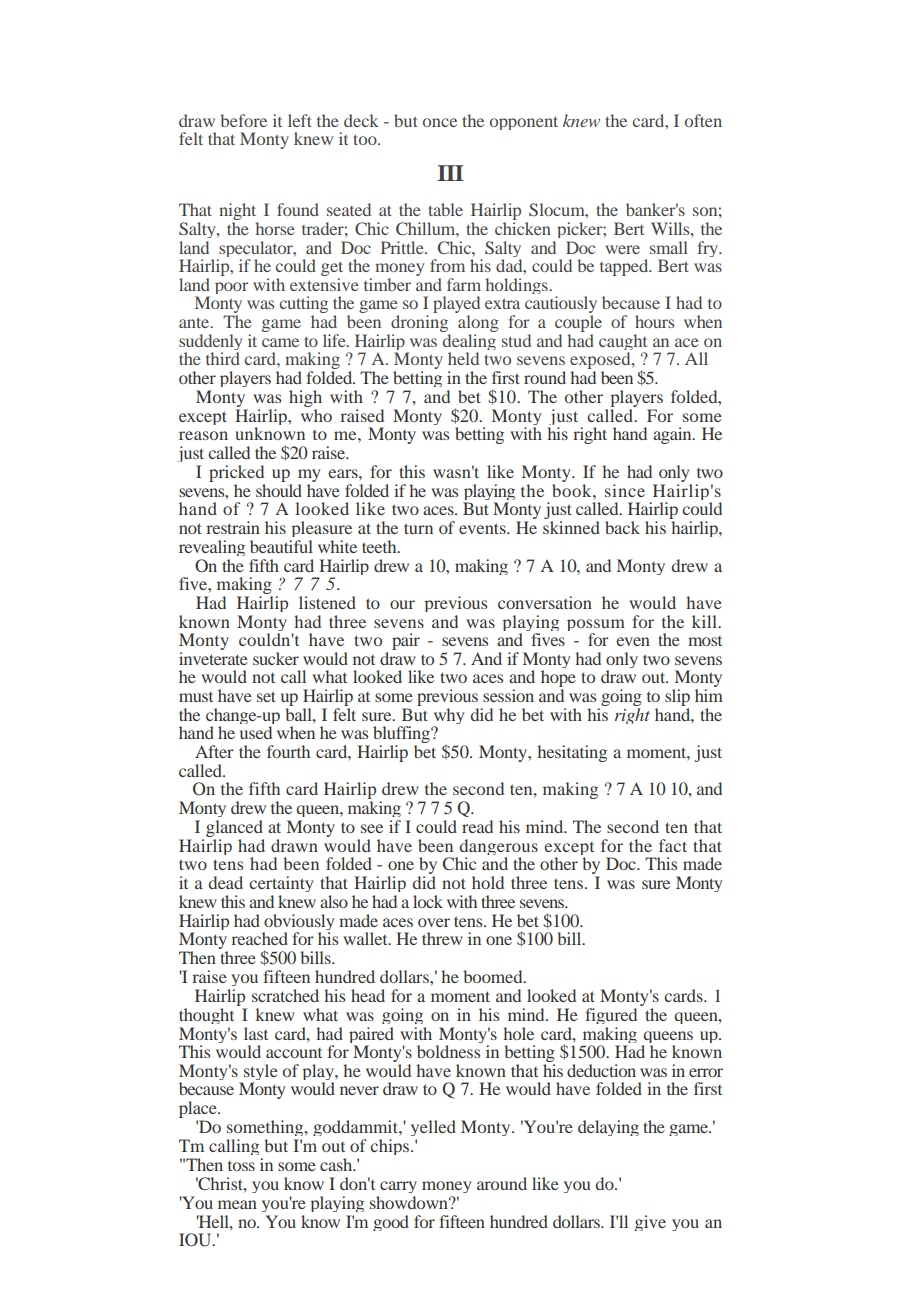  Describe the element at coordinates (622, 527) in the screenshot. I see `back` at that location.
